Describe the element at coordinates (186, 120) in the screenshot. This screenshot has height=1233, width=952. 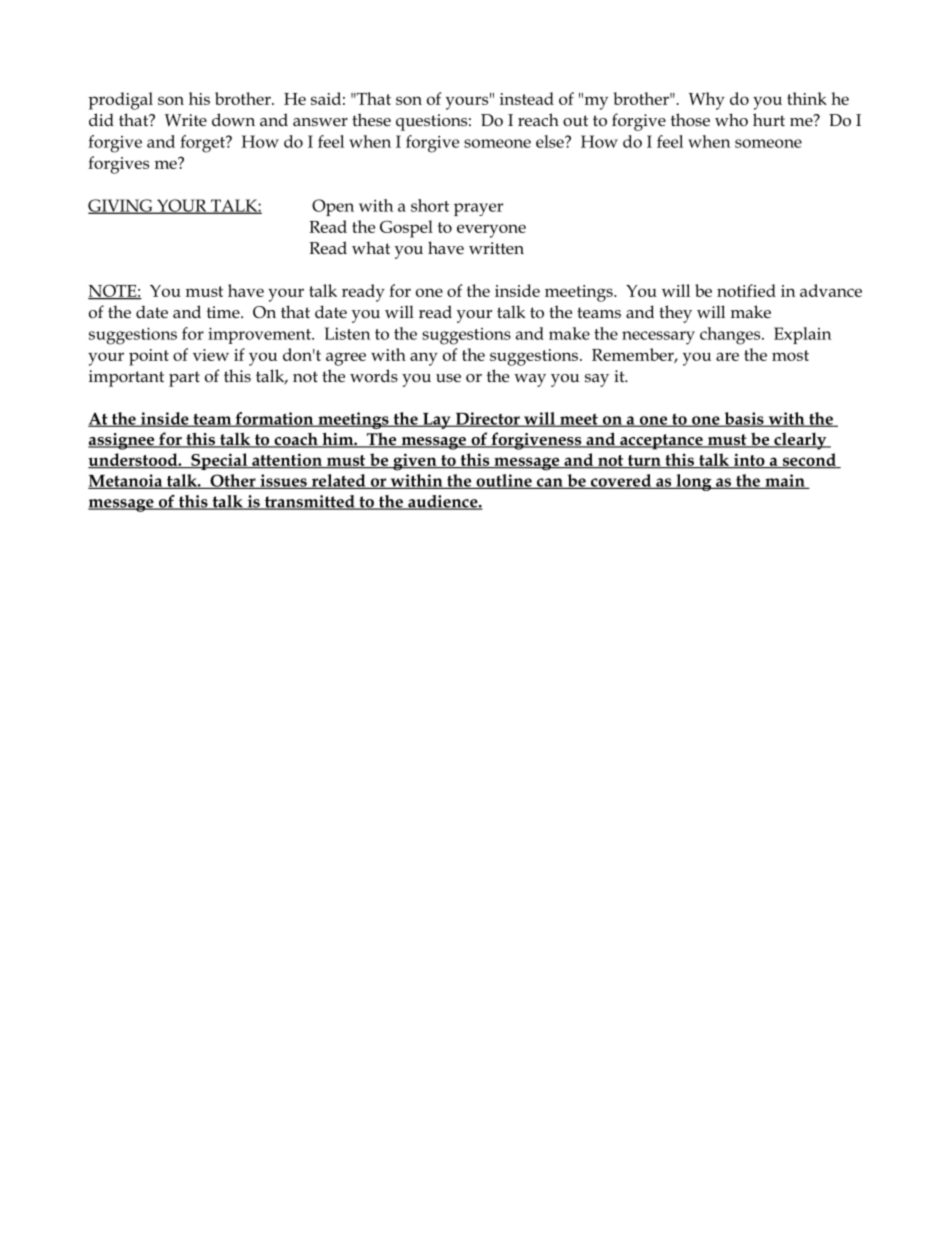
I see `Write` at that location.
